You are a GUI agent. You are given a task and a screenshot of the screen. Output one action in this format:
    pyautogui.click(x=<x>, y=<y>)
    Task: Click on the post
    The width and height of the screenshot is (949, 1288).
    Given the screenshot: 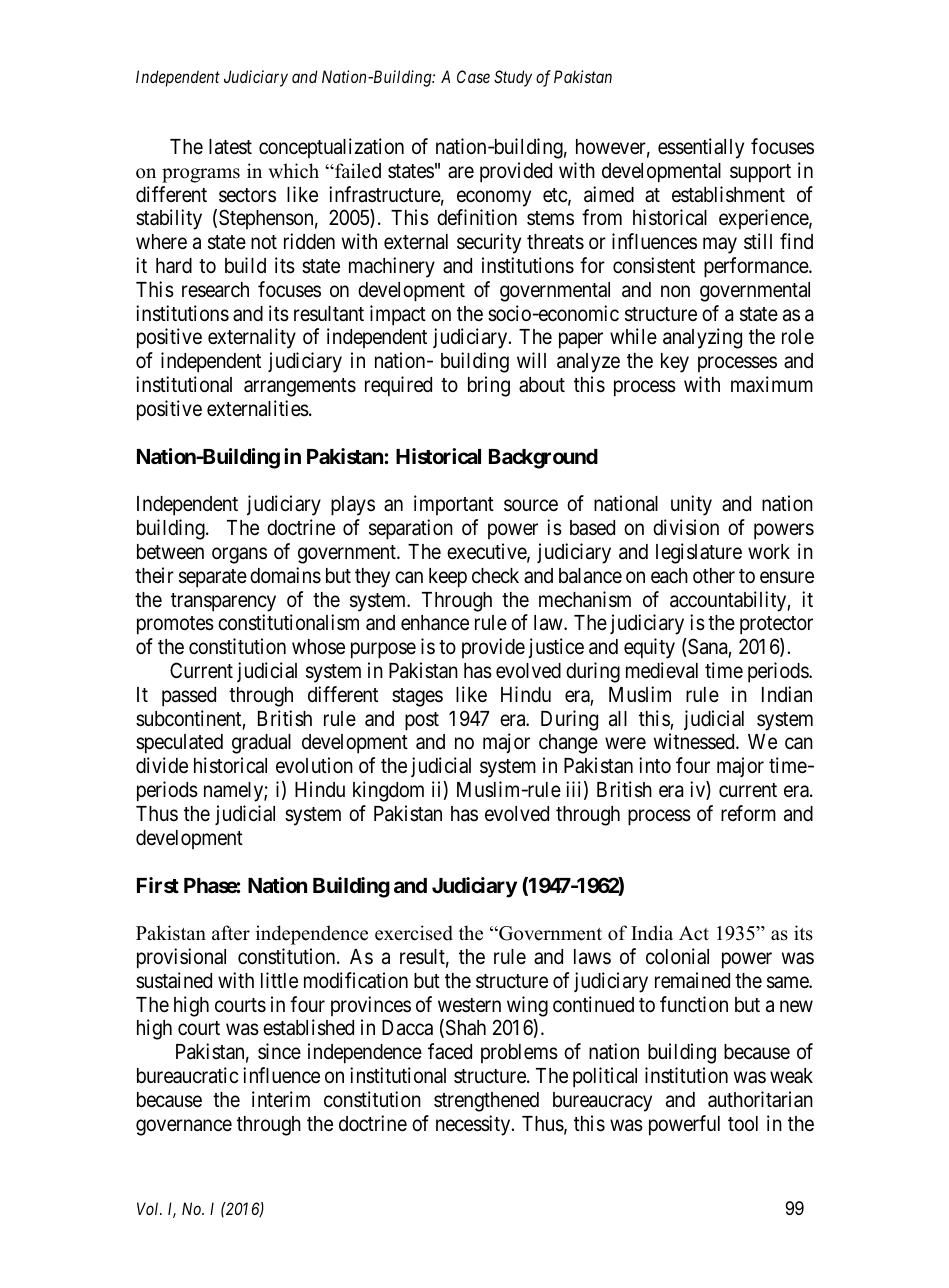 What is the action you would take?
    pyautogui.click(x=422, y=721)
